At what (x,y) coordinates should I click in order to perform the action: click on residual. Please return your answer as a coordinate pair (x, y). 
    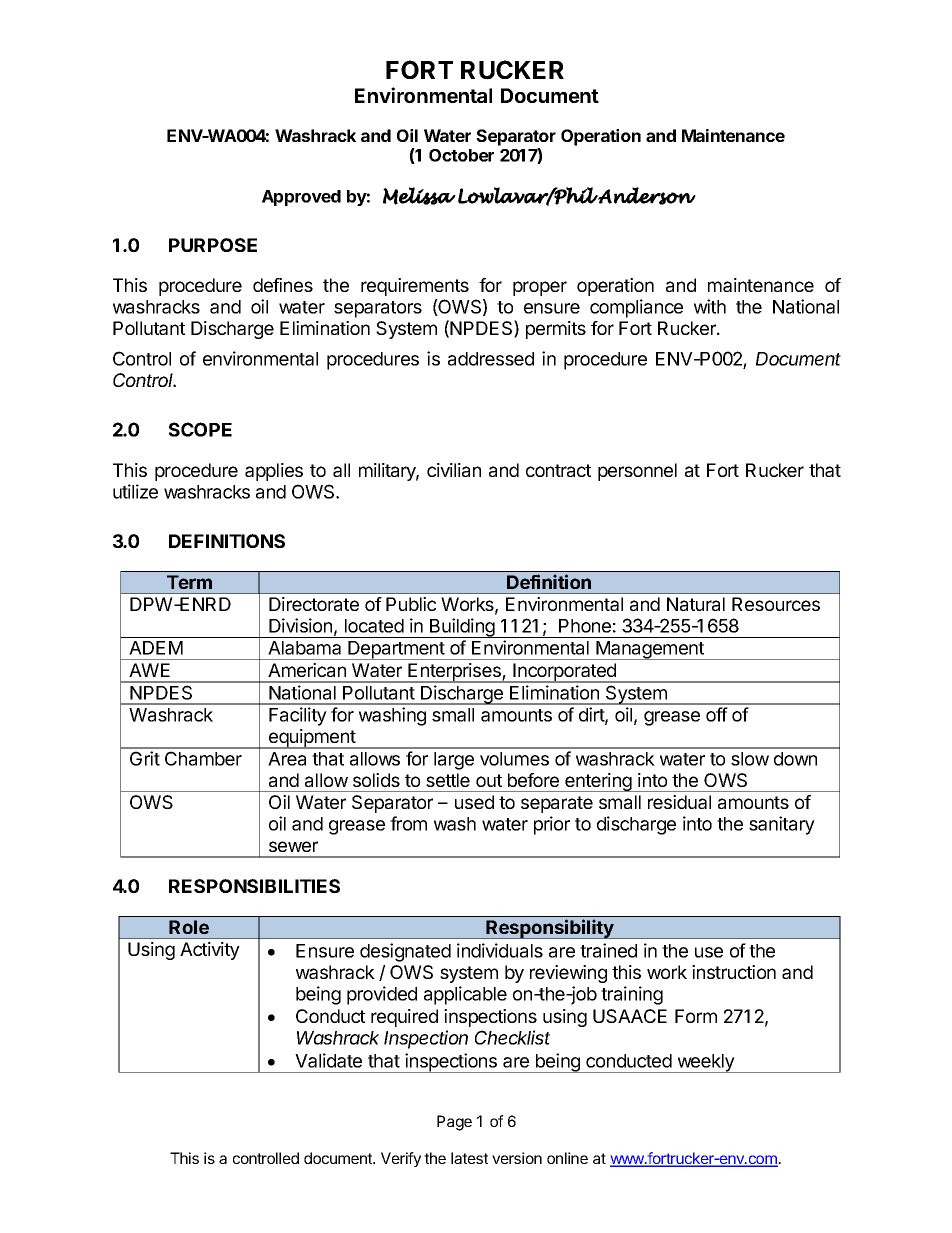
    Looking at the image, I should click on (679, 802).
